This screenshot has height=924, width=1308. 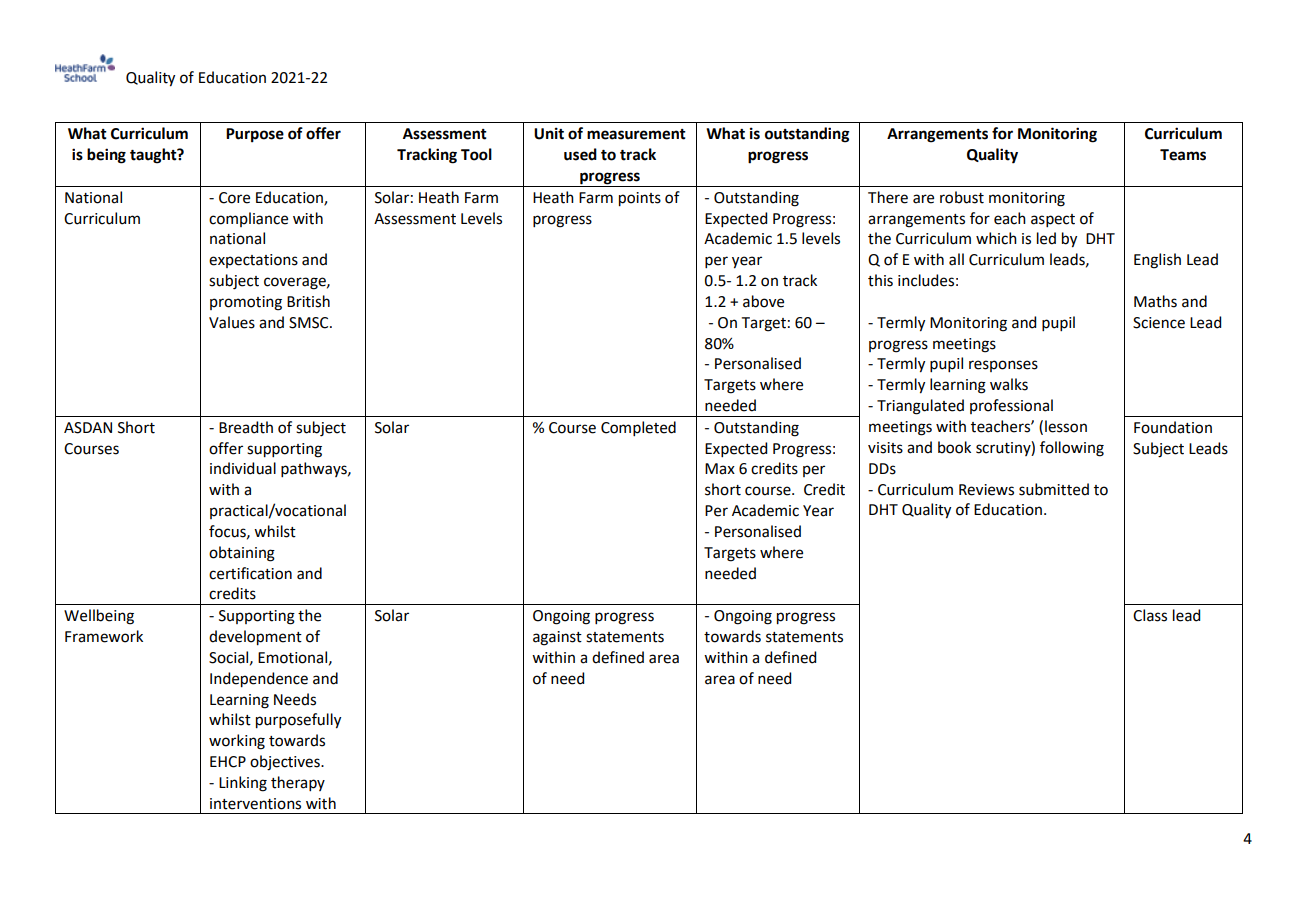 I want to click on Teams, so click(x=1183, y=155).
